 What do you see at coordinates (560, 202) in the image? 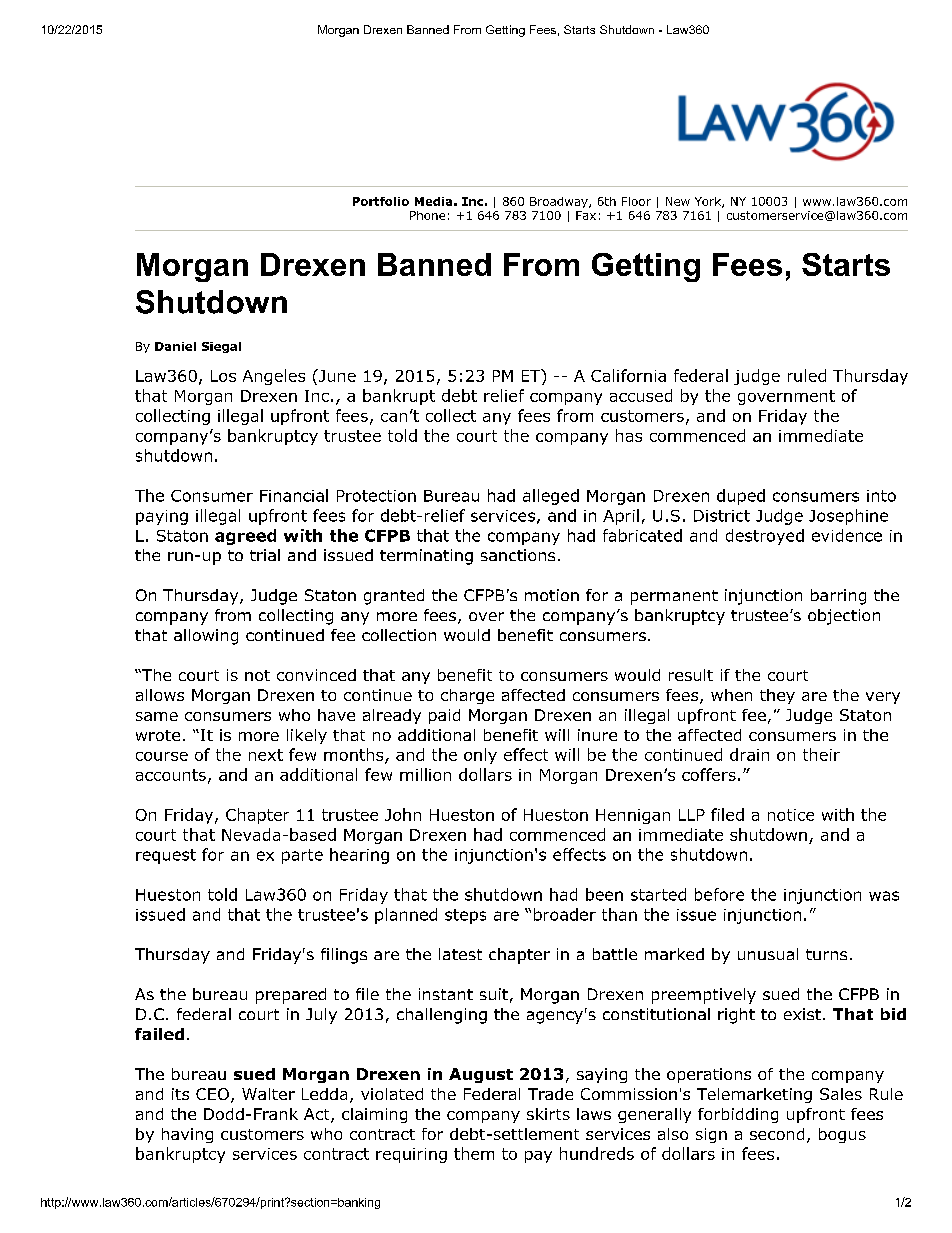
I see `Broadway` at bounding box center [560, 202].
